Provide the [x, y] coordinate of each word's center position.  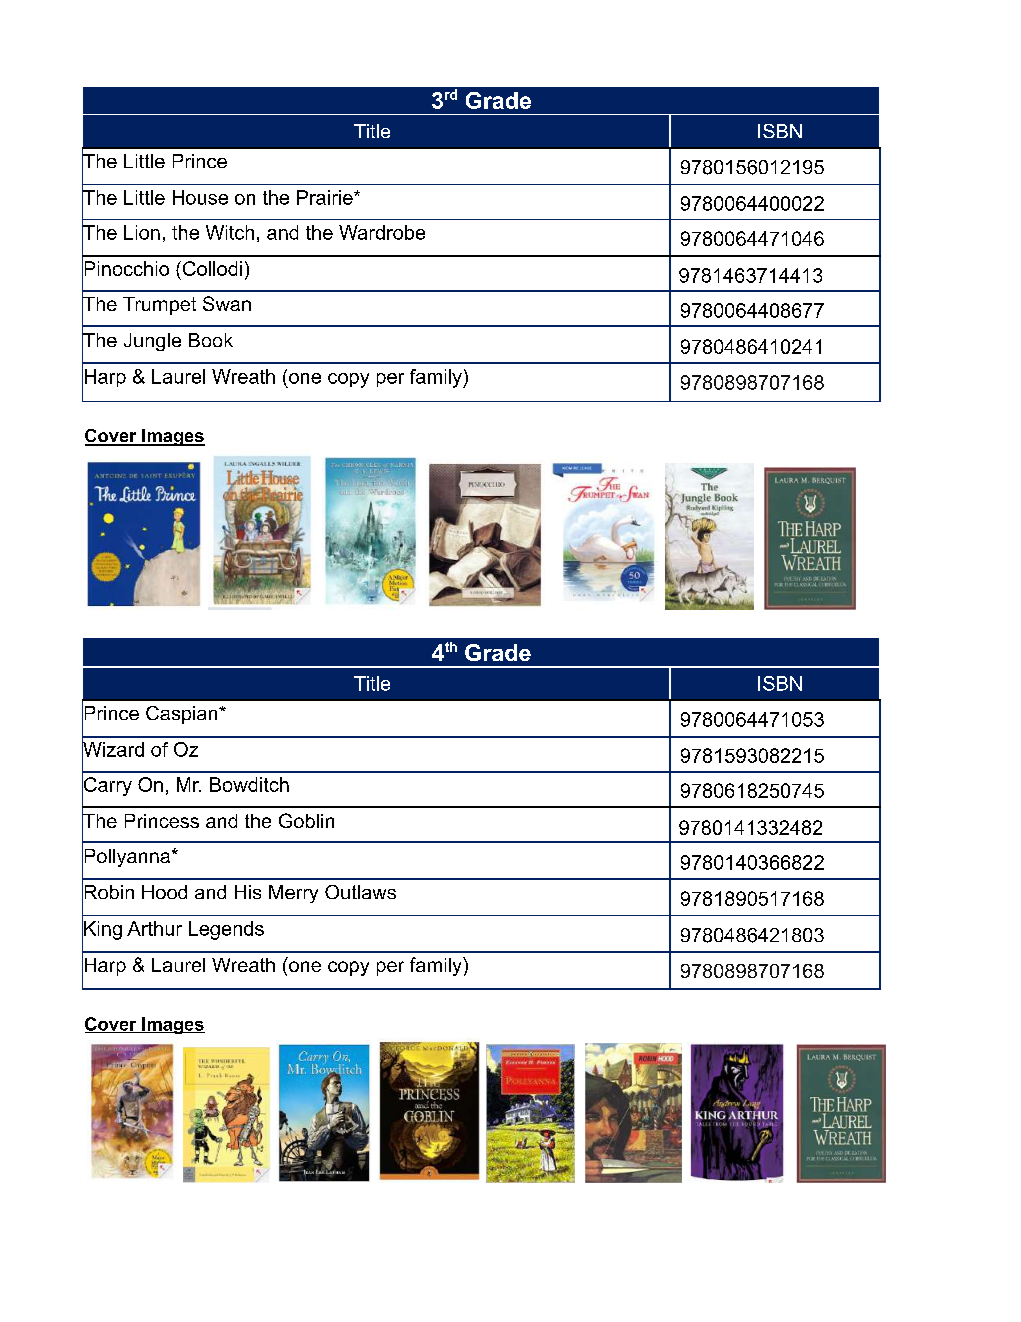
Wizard [113, 749]
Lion [142, 232]
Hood [164, 892]
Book [211, 340]
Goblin [306, 820]
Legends [226, 930]
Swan [227, 303]
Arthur [154, 928]
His [248, 892]
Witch [230, 232]
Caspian [183, 715]
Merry [293, 894]
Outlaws [360, 892]
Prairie [326, 197]
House [200, 197]
